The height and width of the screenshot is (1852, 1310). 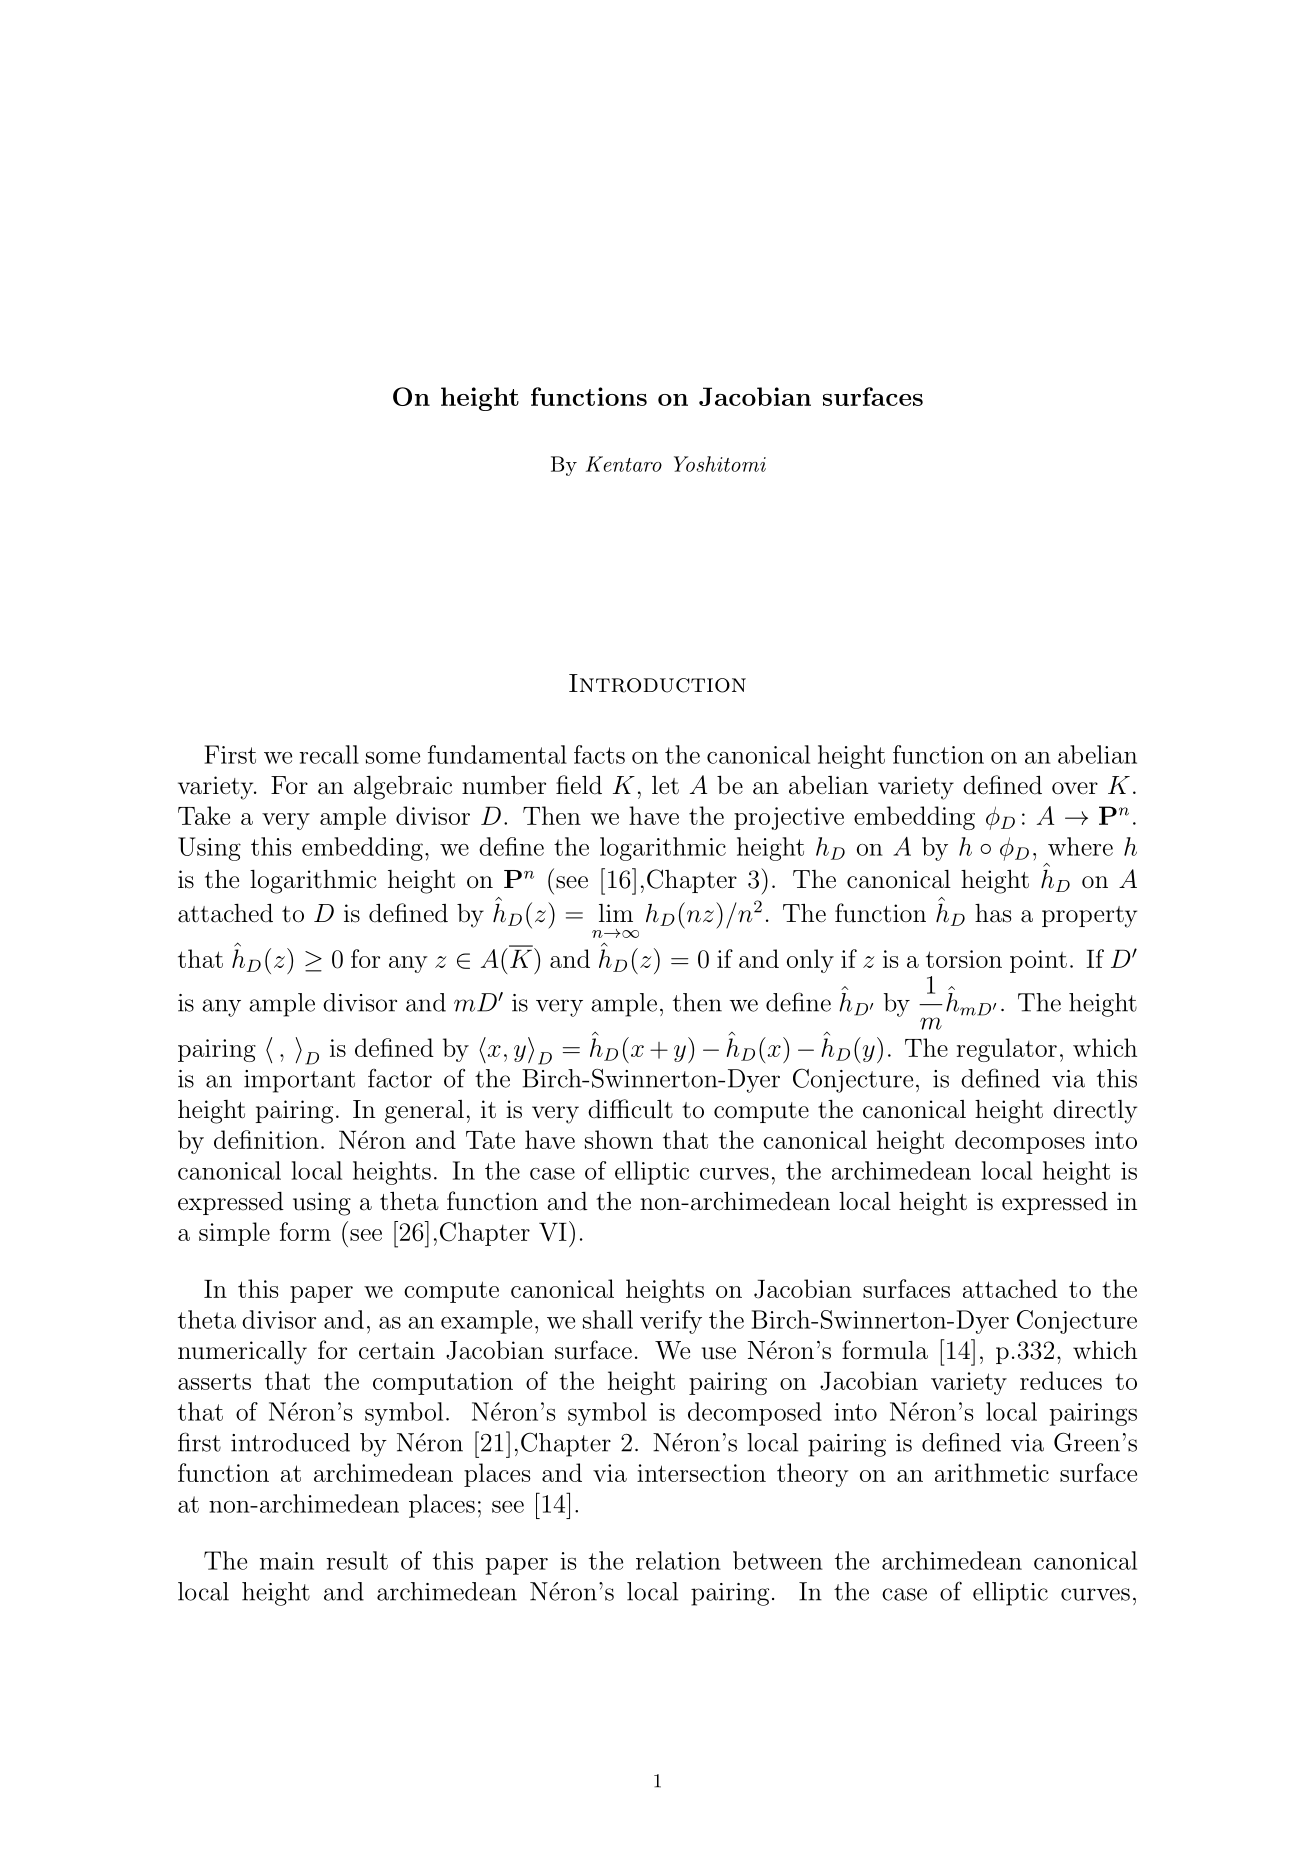 What do you see at coordinates (299, 1081) in the screenshot?
I see `important` at bounding box center [299, 1081].
